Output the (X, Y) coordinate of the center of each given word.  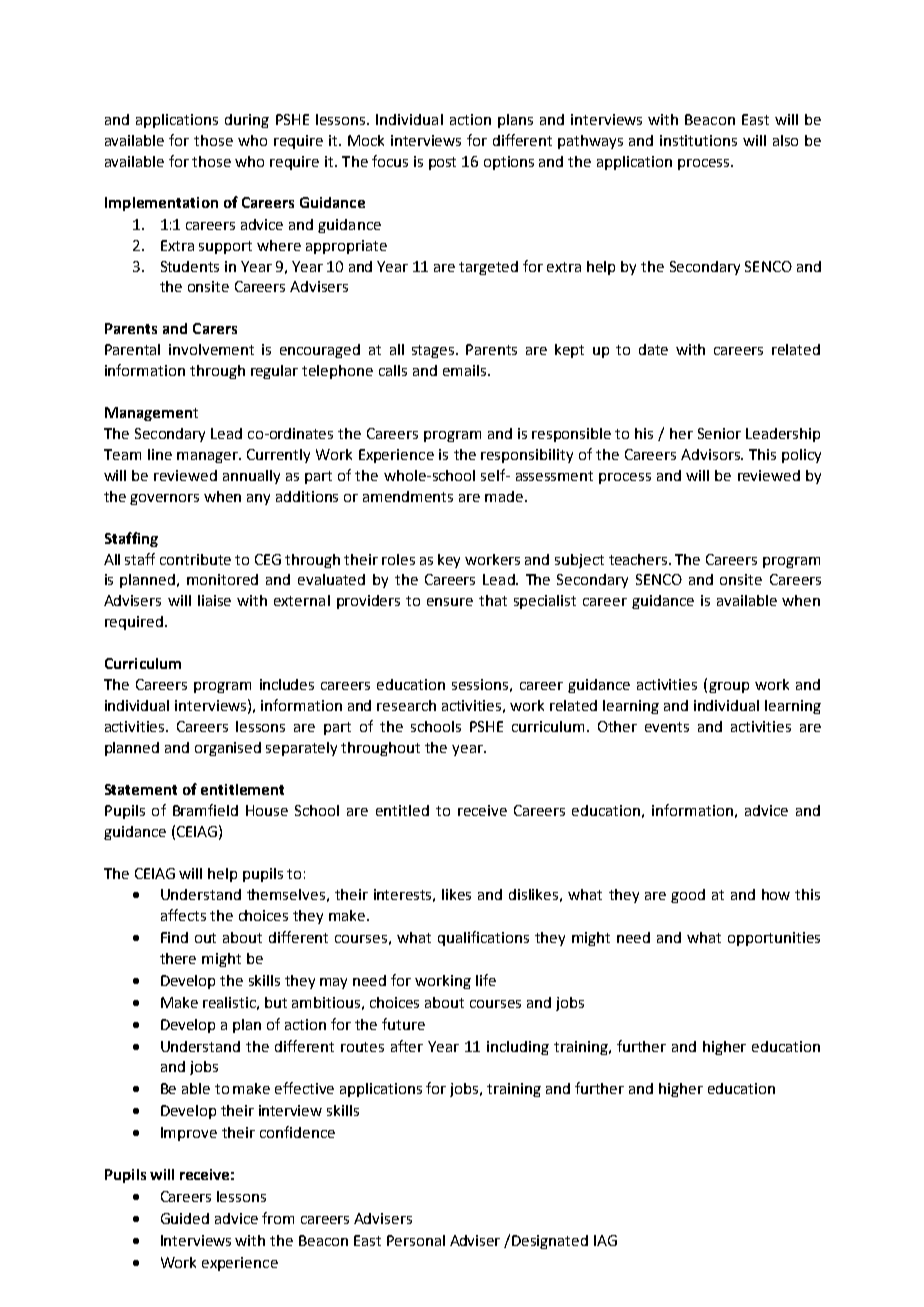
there (178, 958)
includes (287, 684)
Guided (185, 1218)
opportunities (774, 939)
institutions (698, 140)
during (247, 121)
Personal (416, 1240)
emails (464, 370)
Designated (550, 1242)
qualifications (483, 938)
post (442, 163)
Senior (719, 433)
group (729, 687)
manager (208, 457)
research (406, 705)
